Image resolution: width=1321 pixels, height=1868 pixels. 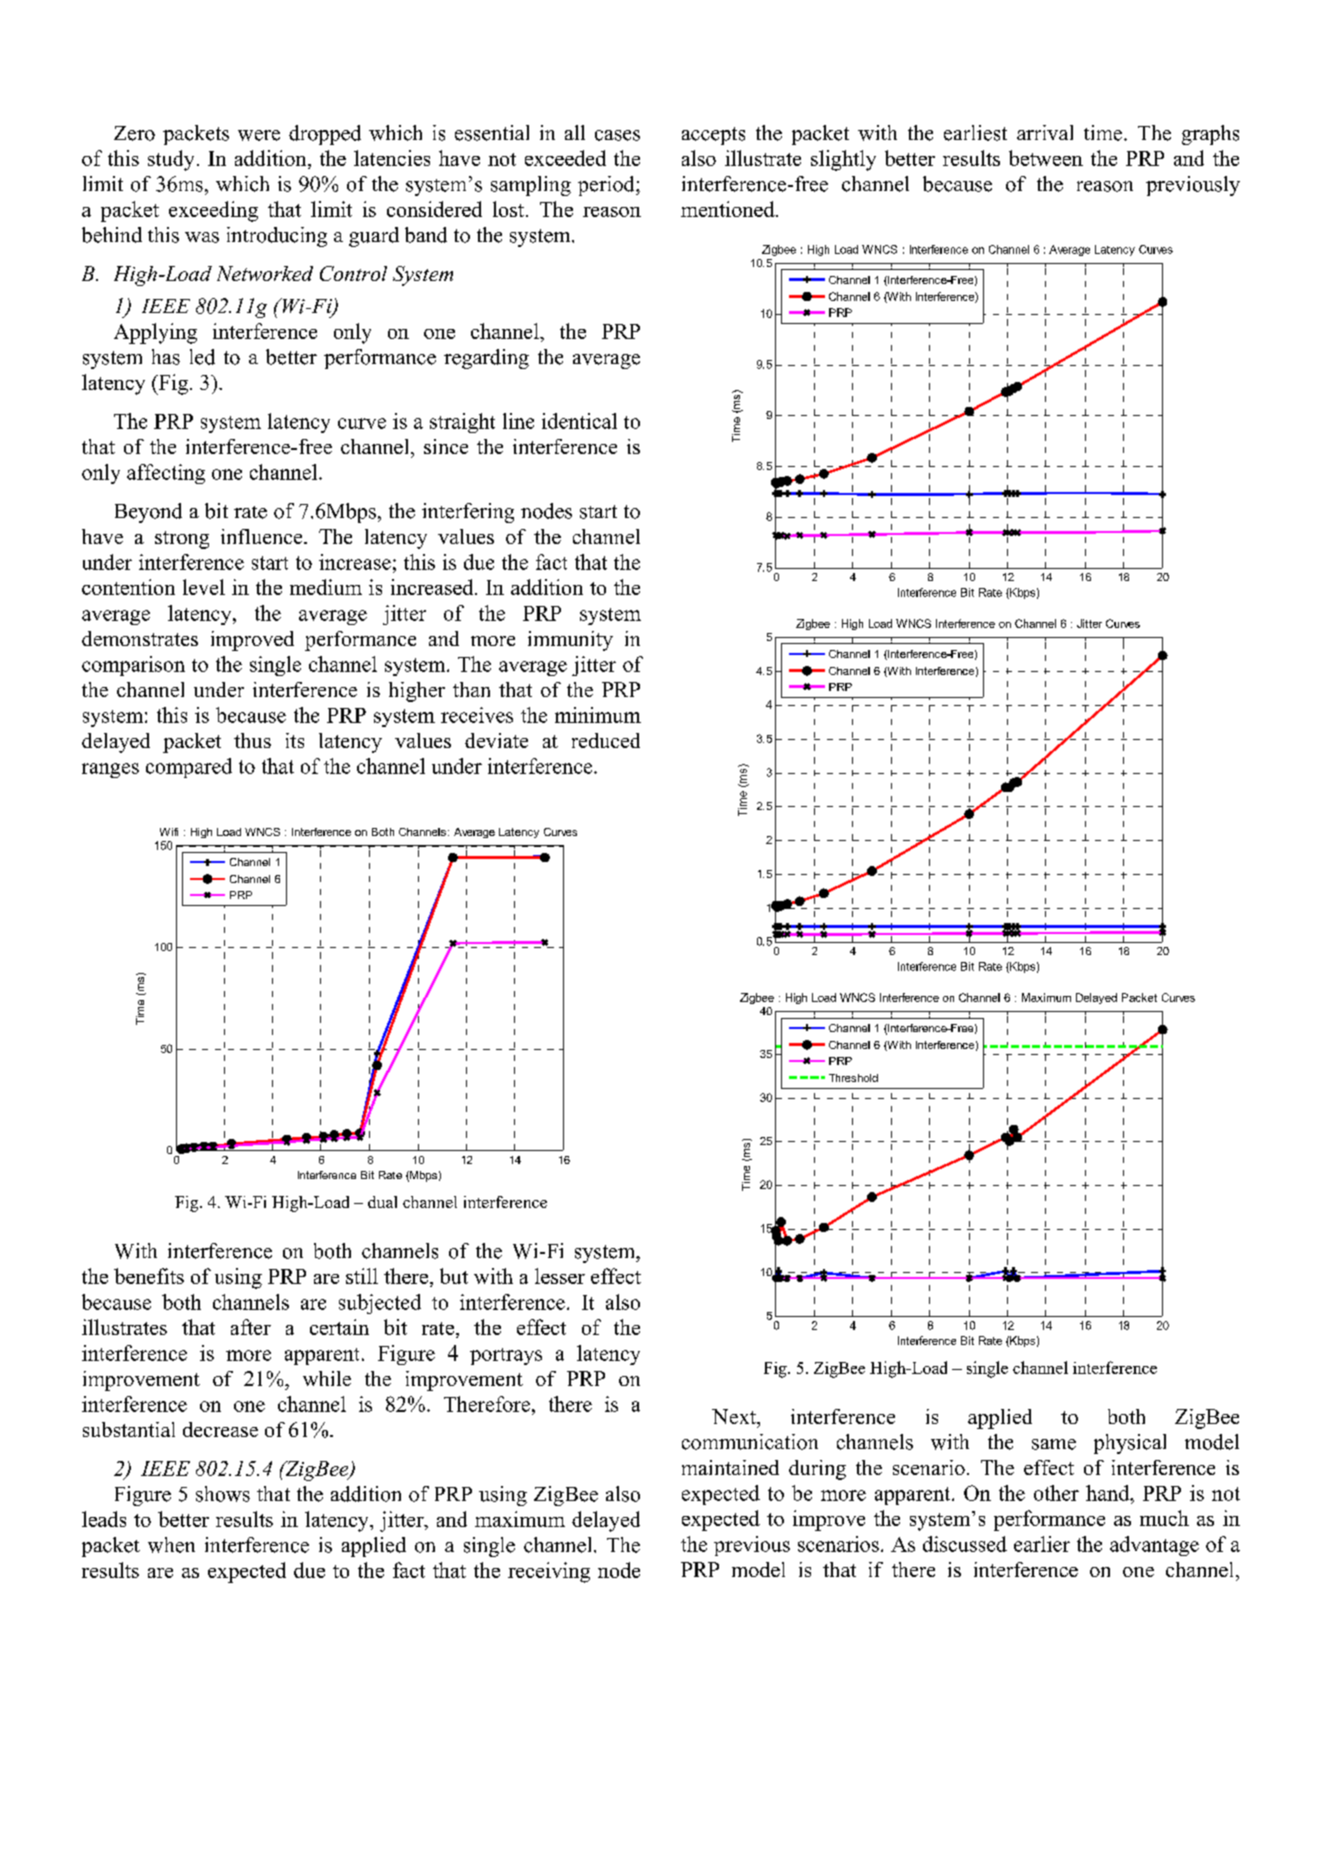 I want to click on exceeding, so click(x=213, y=211).
